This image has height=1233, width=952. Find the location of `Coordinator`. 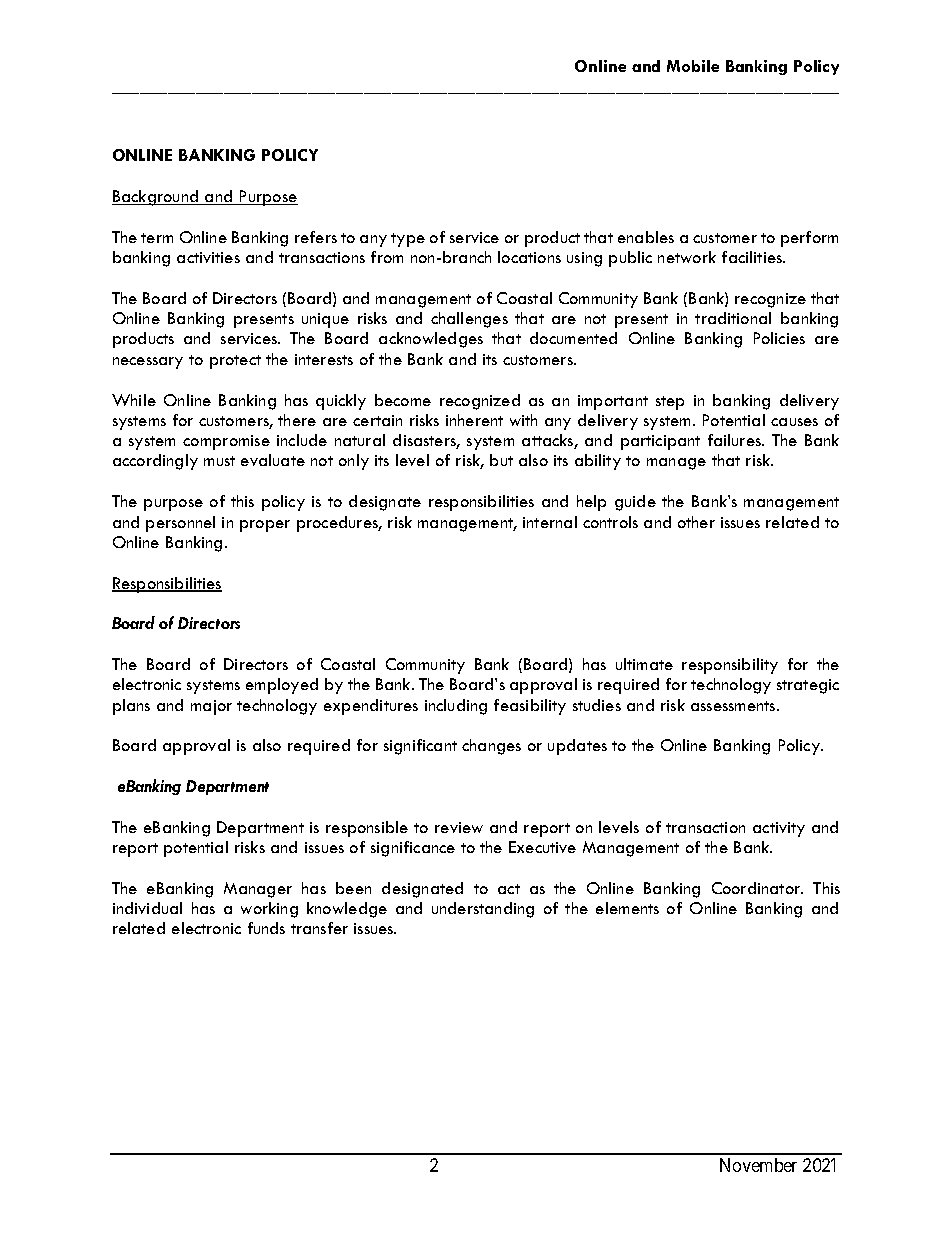

Coordinator is located at coordinates (757, 888).
